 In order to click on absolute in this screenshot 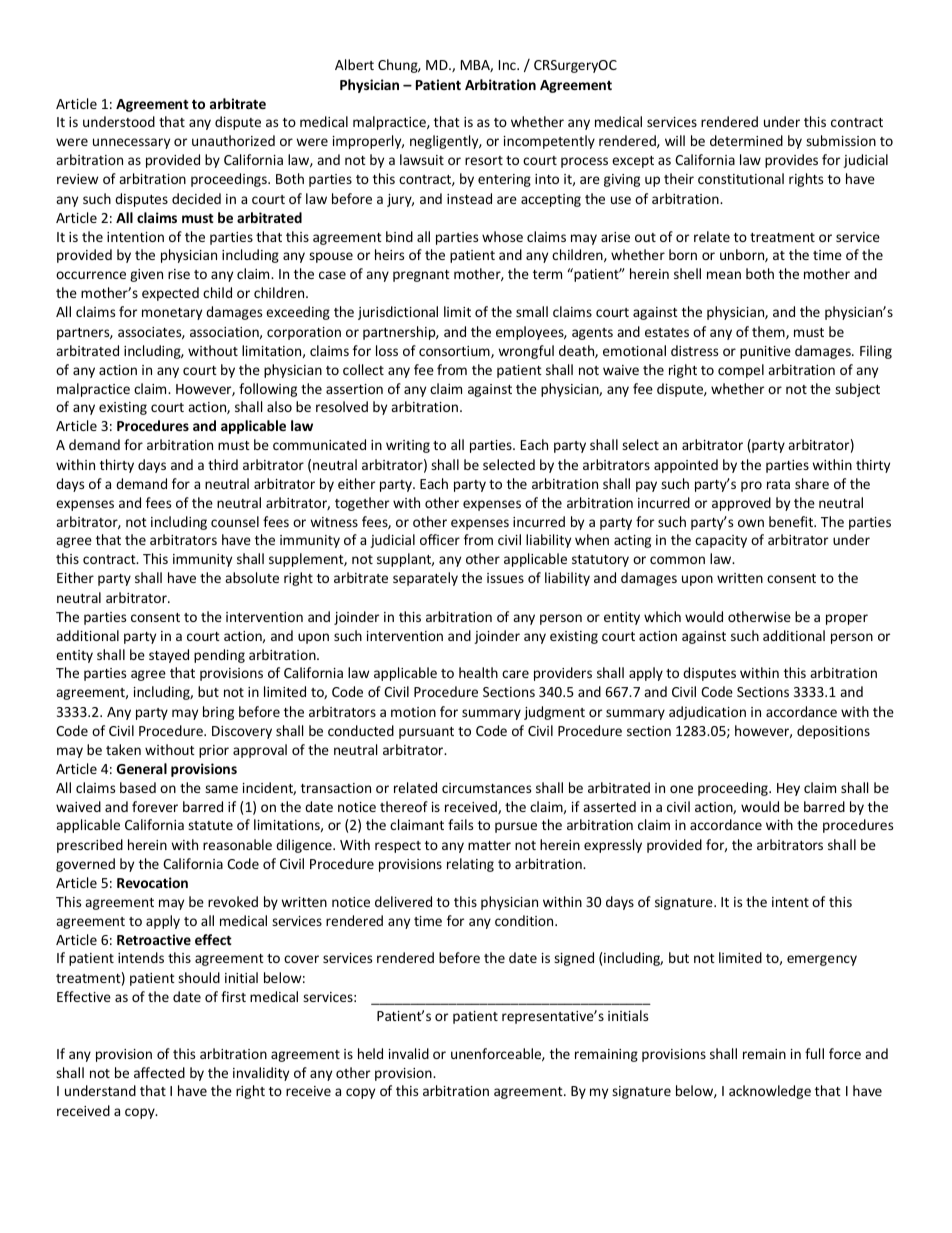, I will do `click(252, 577)`.
